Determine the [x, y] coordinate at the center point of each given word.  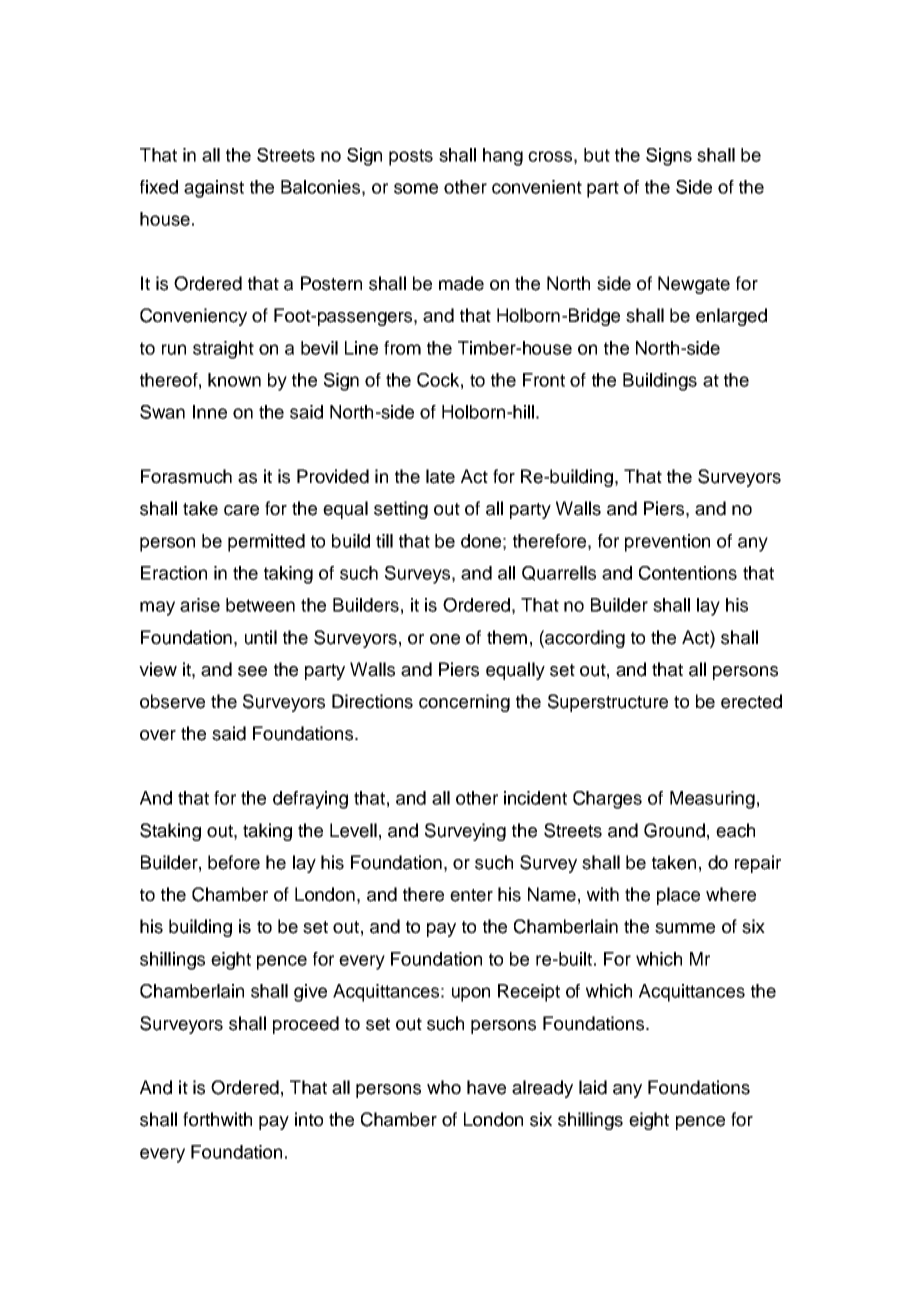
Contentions [688, 573]
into [309, 1119]
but [597, 155]
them [507, 637]
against [214, 189]
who [444, 1087]
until [261, 637]
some [416, 188]
